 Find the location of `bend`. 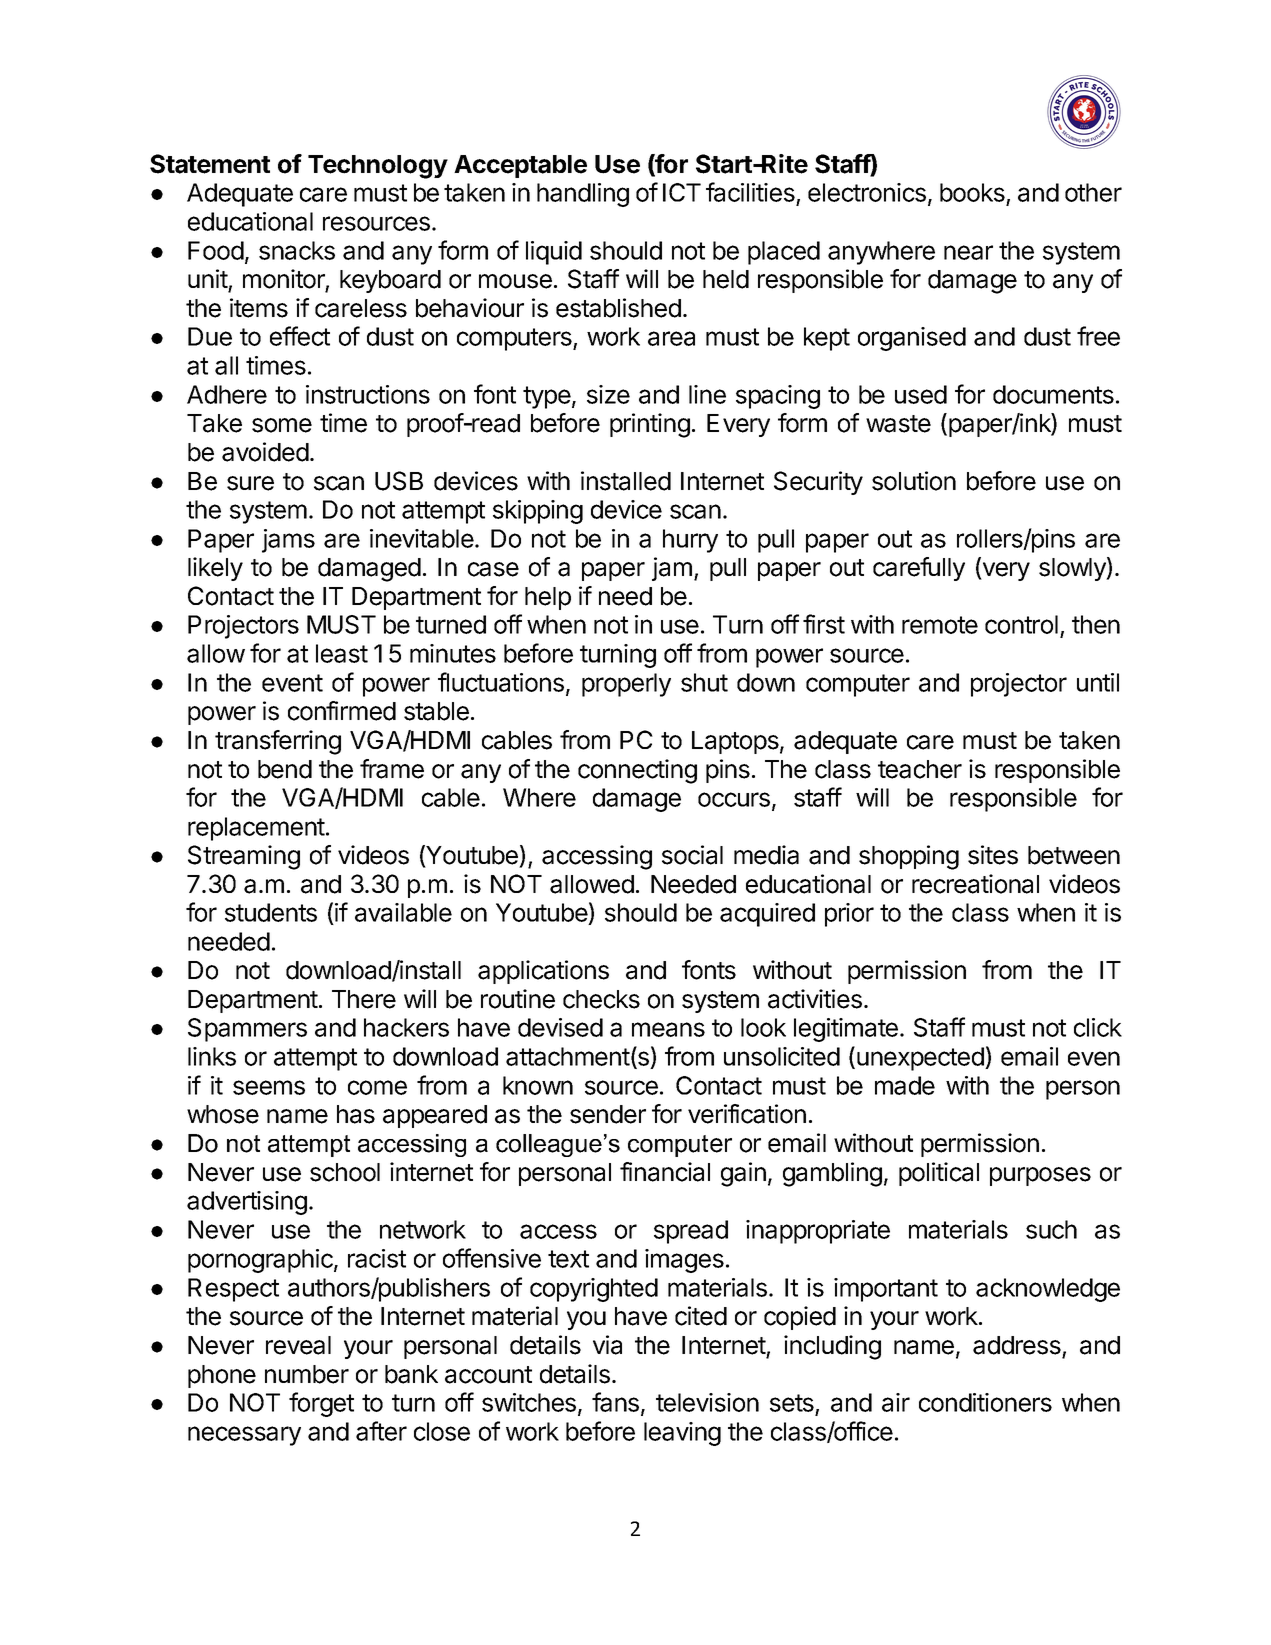

bend is located at coordinates (285, 769).
